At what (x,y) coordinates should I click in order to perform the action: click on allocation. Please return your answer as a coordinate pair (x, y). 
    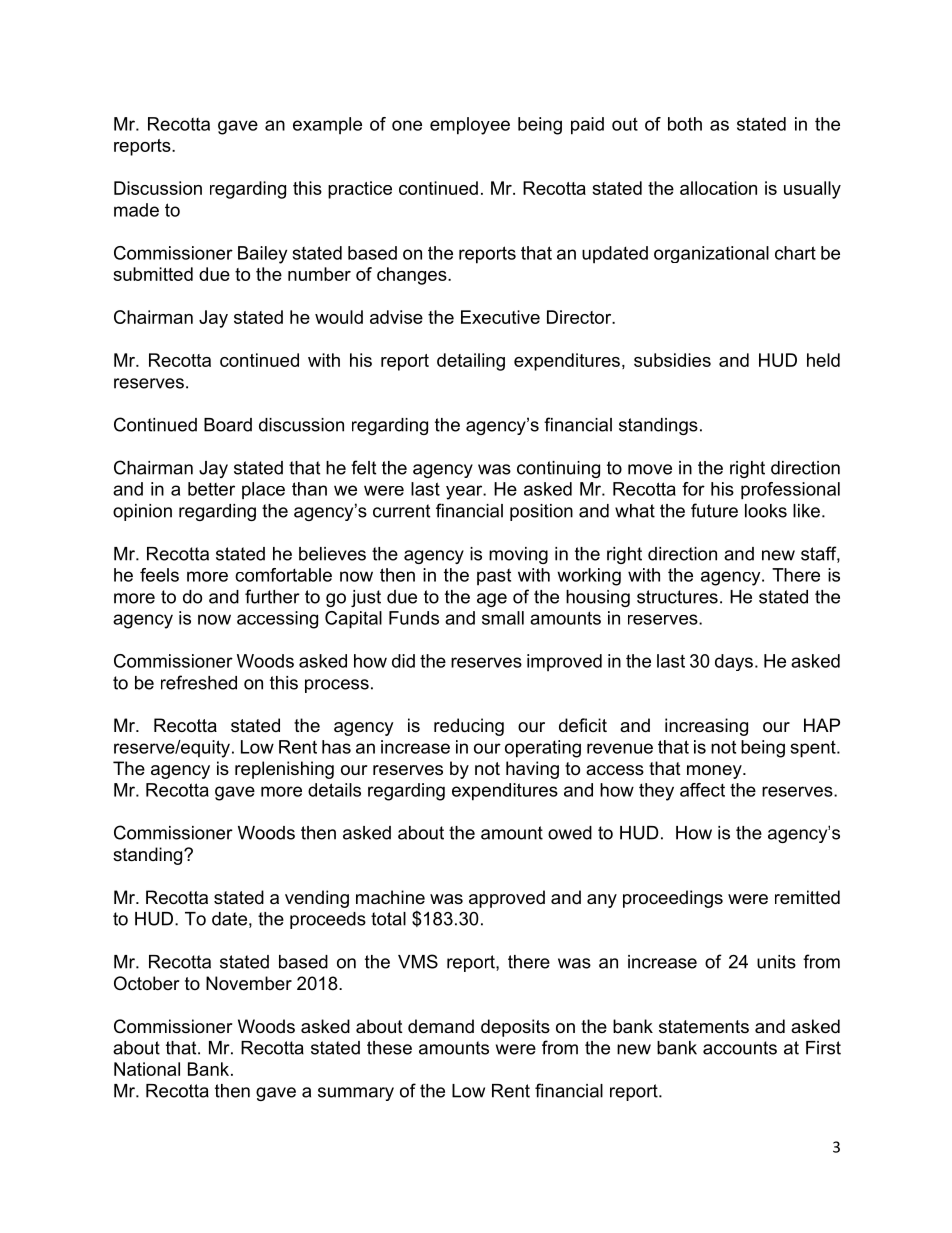
    Looking at the image, I should click on (718, 188).
